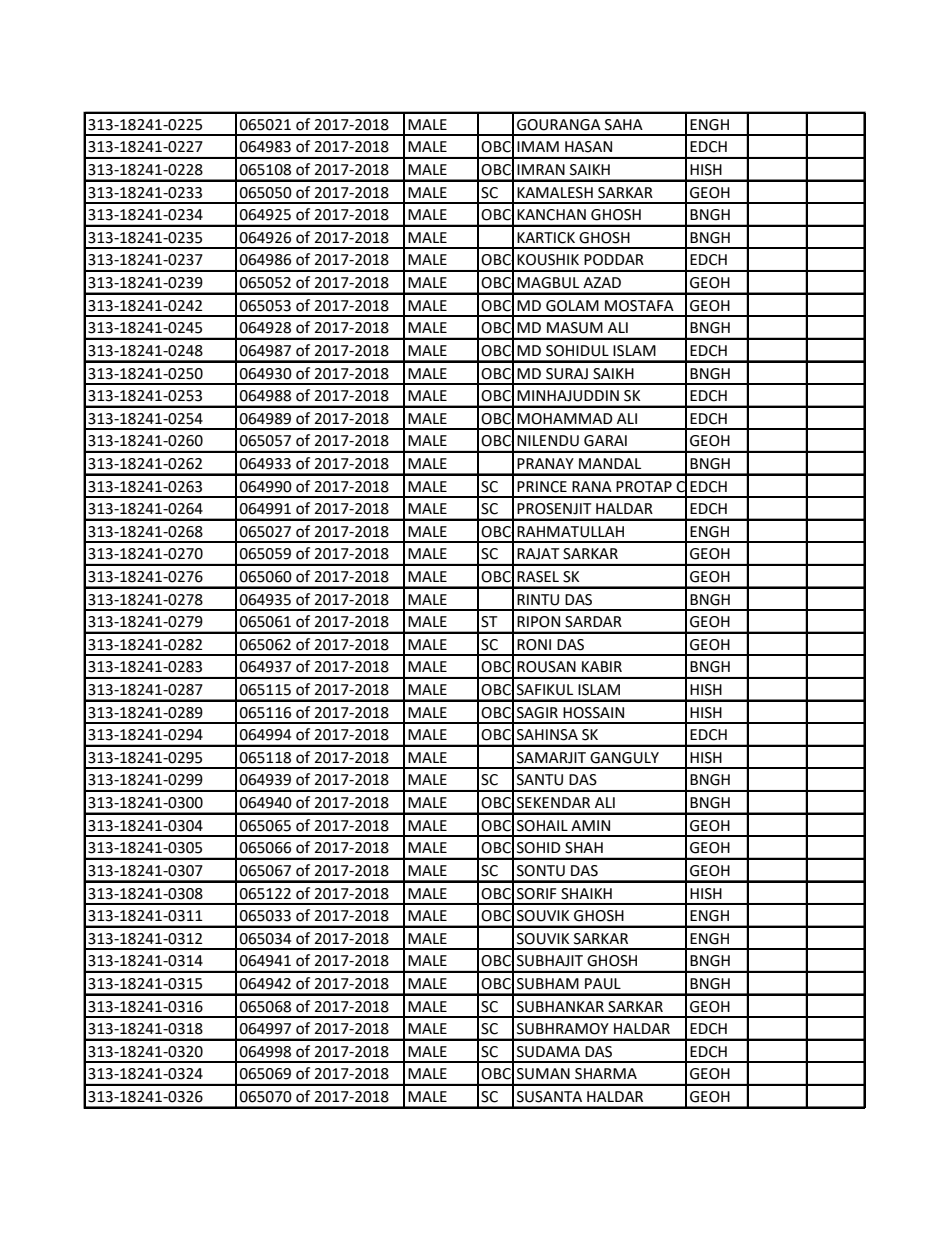 The height and width of the screenshot is (1233, 952). Describe the element at coordinates (602, 282) in the screenshot. I see `AZAD` at that location.
